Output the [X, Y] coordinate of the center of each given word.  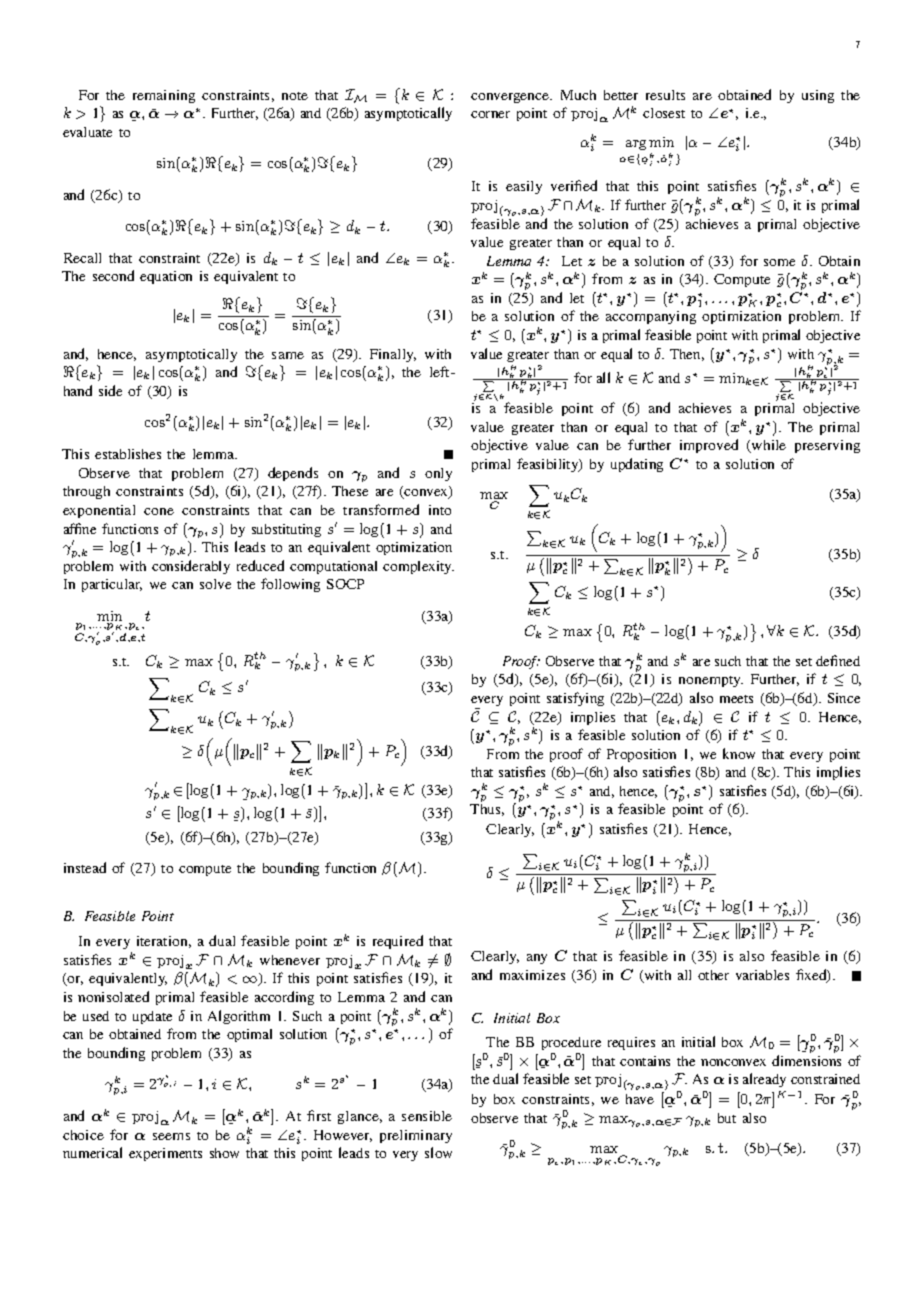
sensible [427, 1116]
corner [490, 114]
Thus [487, 810]
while [768, 446]
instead [85, 867]
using [818, 96]
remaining [164, 96]
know [739, 753]
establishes [128, 454]
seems [171, 1136]
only [438, 474]
